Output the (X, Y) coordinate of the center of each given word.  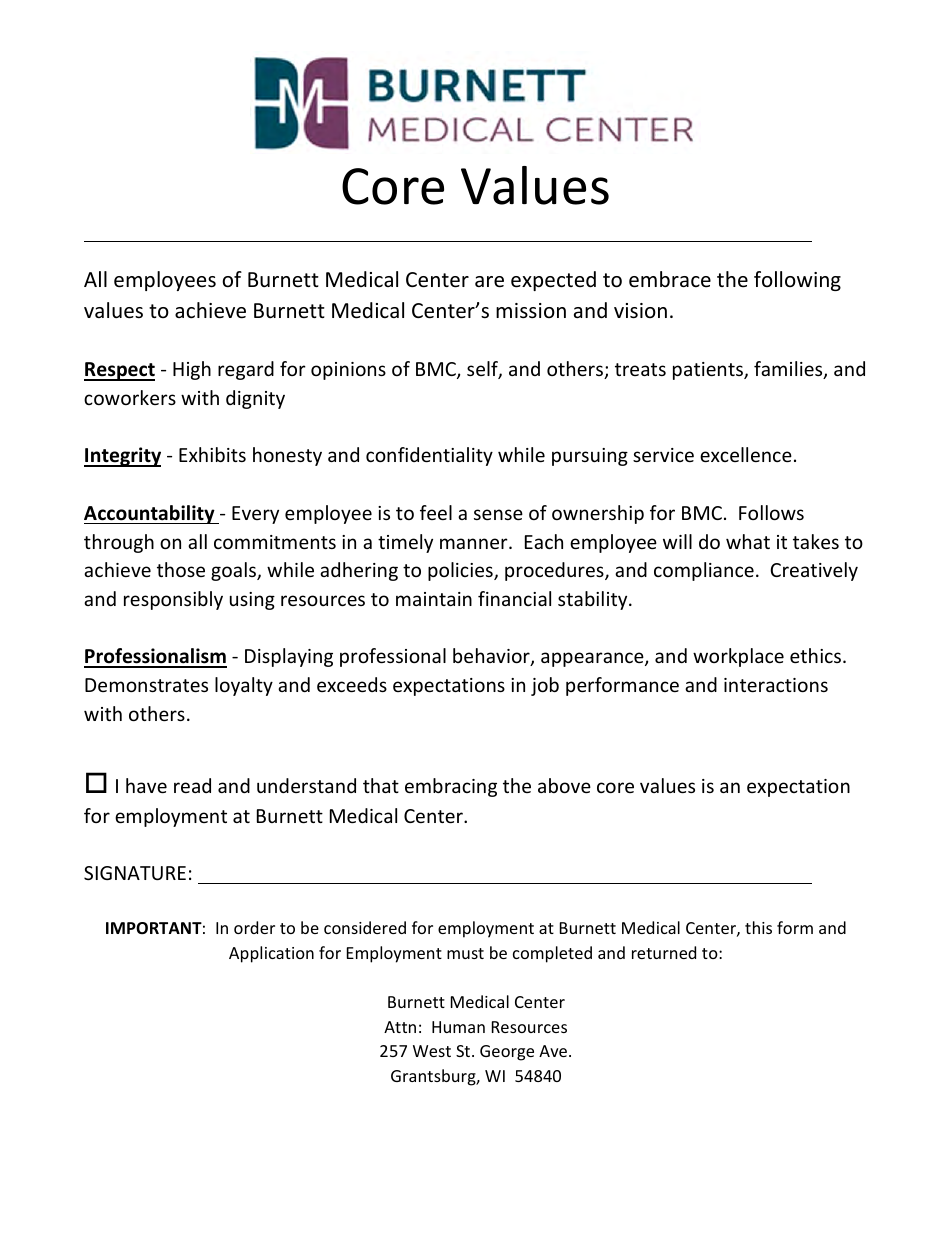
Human (458, 1027)
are (489, 282)
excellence (746, 454)
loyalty (244, 686)
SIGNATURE (135, 873)
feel (436, 512)
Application (271, 954)
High (192, 370)
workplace (738, 657)
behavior (492, 657)
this (758, 927)
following (797, 281)
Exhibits (212, 454)
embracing (451, 787)
